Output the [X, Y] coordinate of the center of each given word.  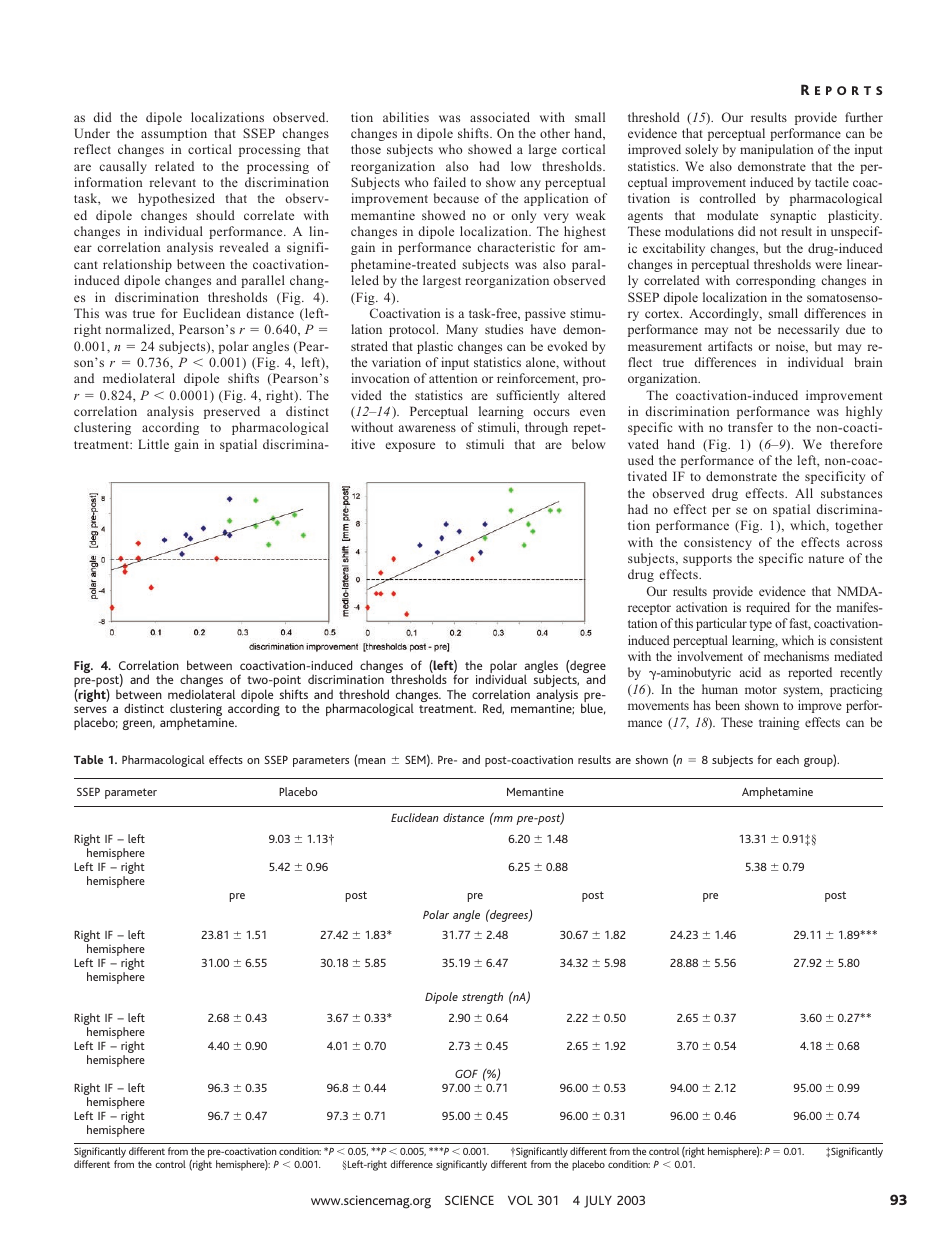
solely [701, 150]
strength [482, 998]
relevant [173, 182]
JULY [598, 1202]
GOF [466, 1073]
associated [500, 117]
